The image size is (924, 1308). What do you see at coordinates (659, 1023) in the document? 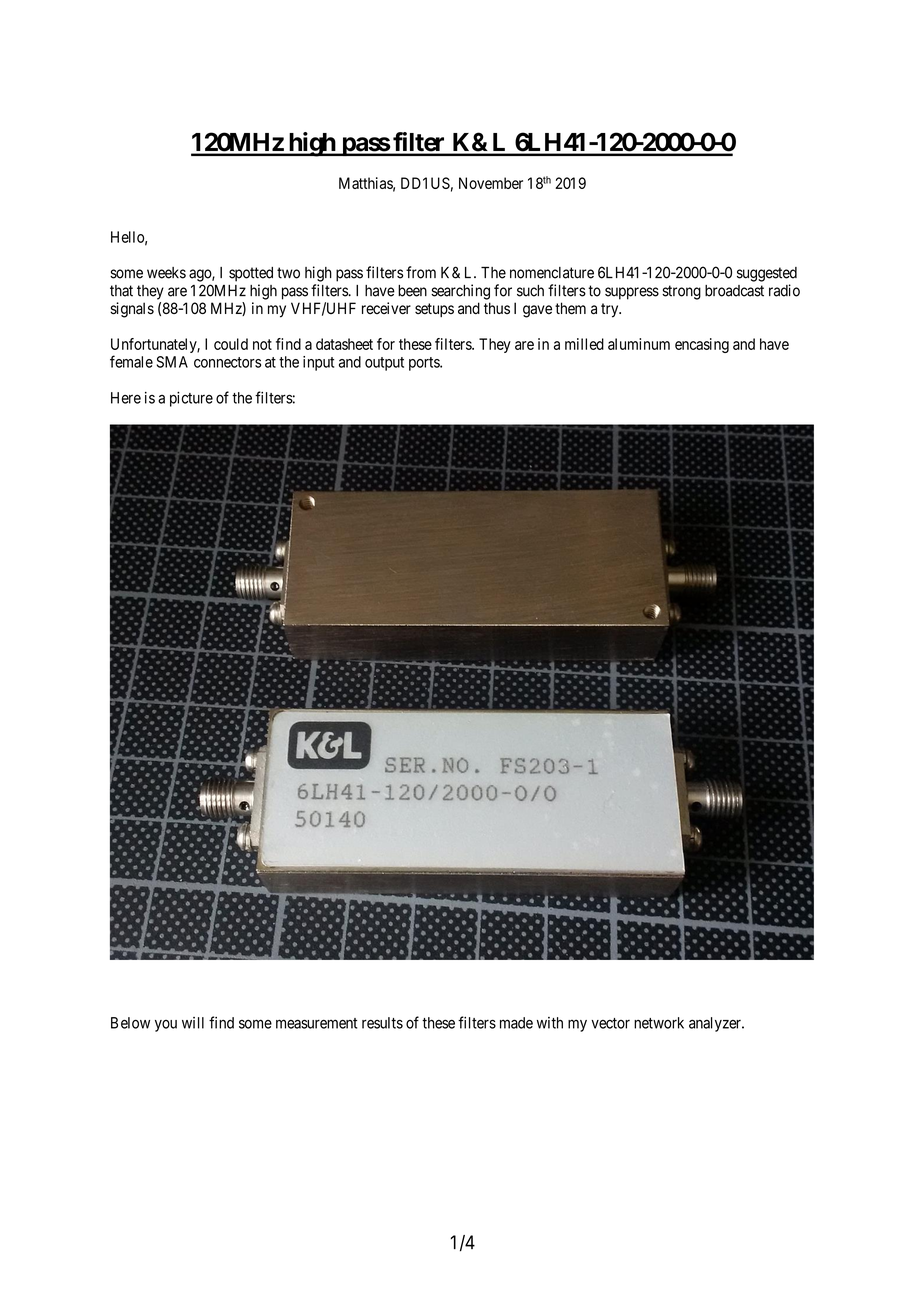
I see `network` at bounding box center [659, 1023].
